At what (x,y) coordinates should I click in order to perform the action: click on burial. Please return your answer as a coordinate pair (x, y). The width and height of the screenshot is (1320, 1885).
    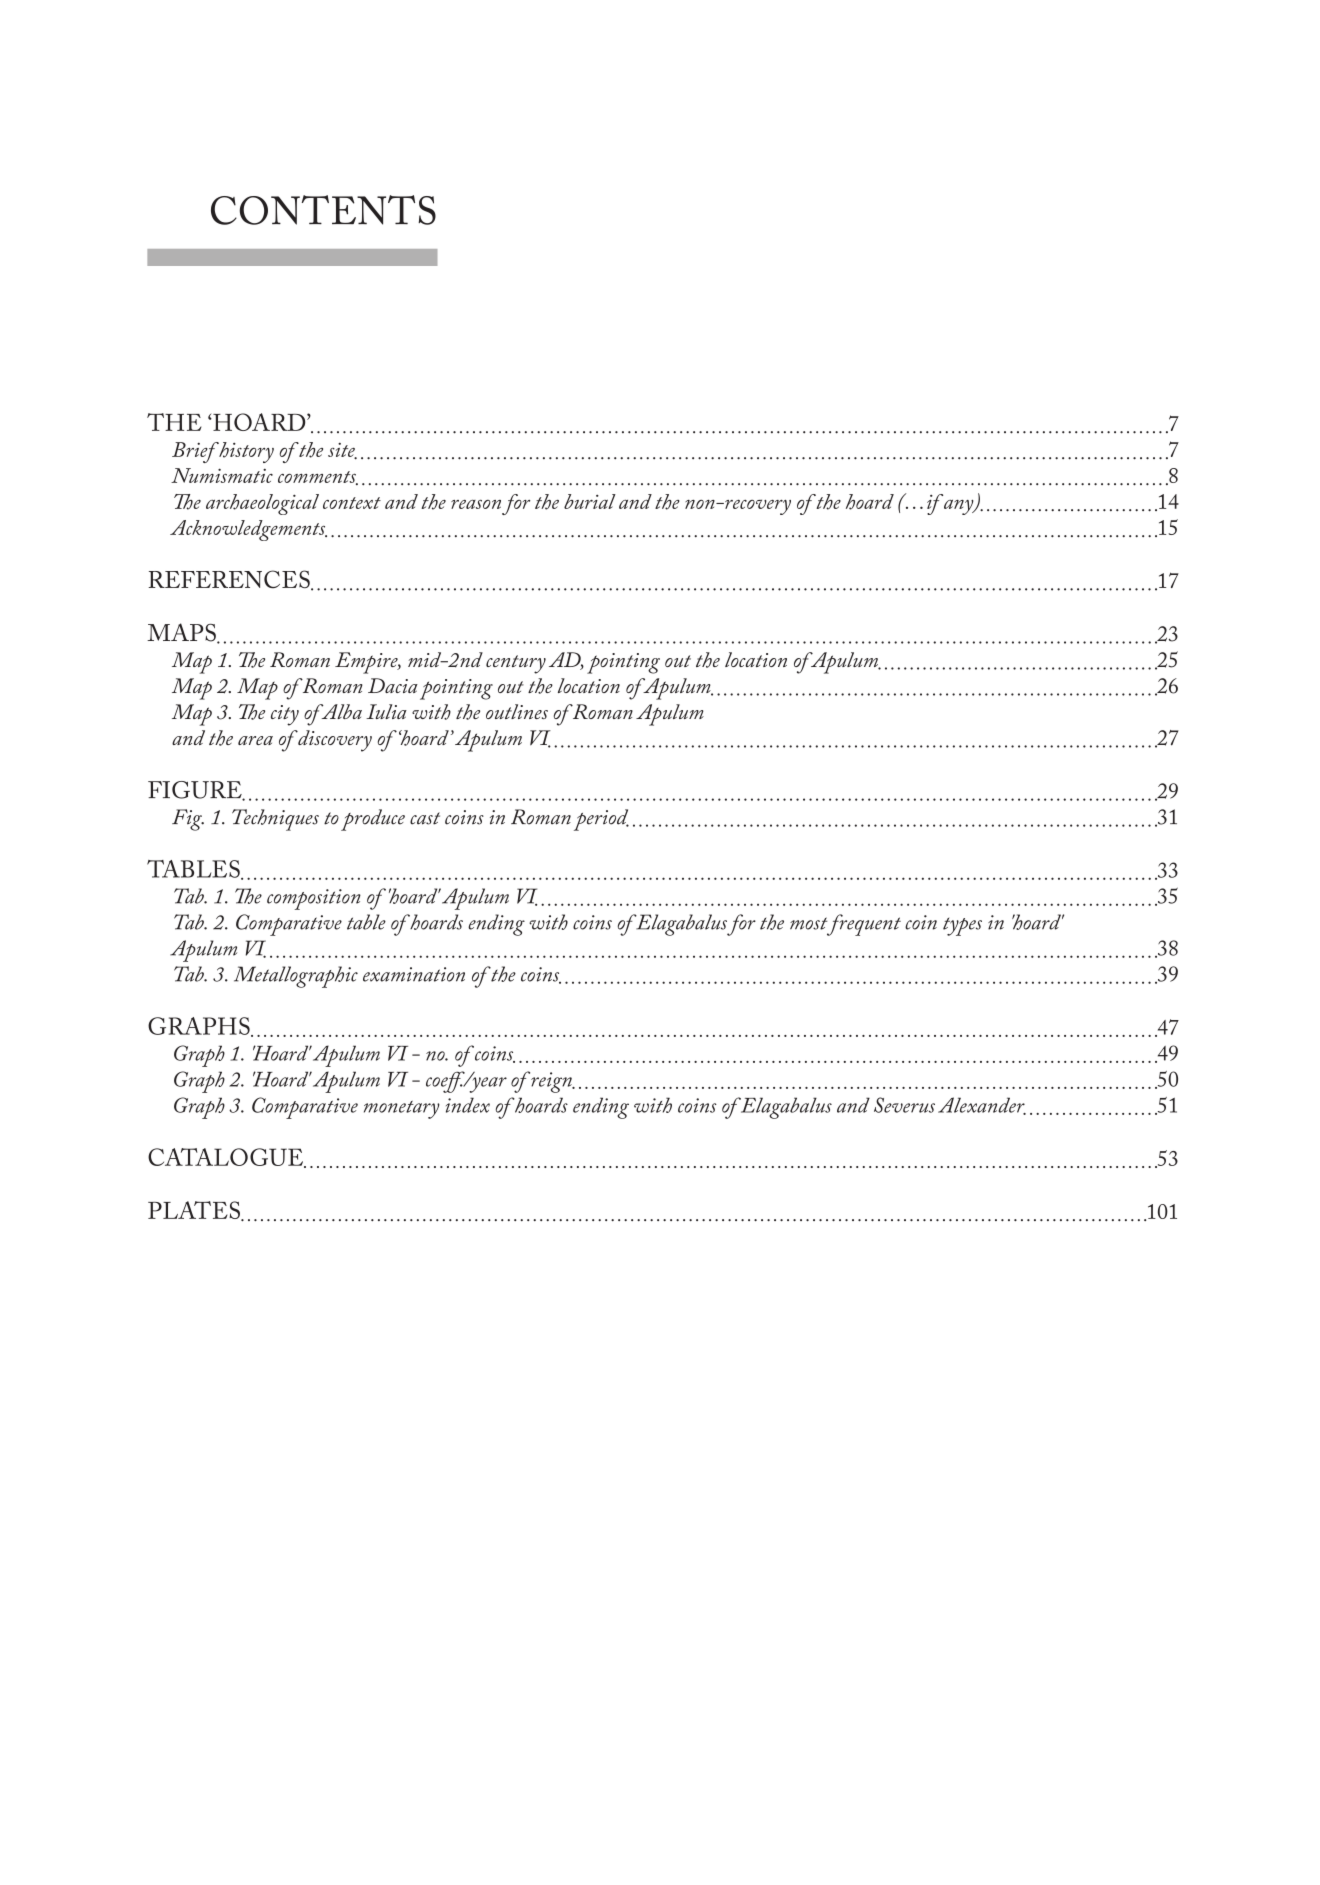
    Looking at the image, I should click on (590, 501).
